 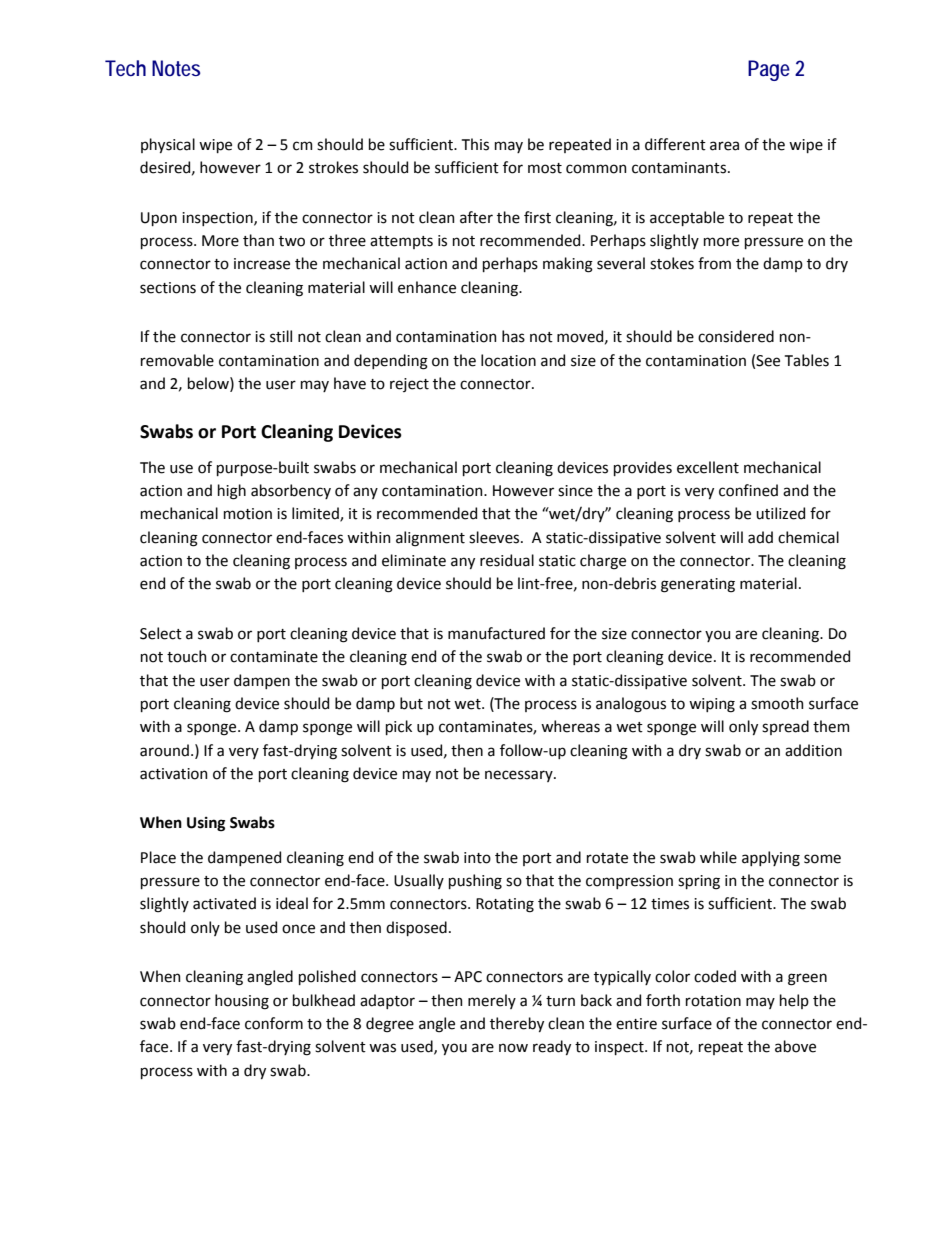 What do you see at coordinates (248, 514) in the screenshot?
I see `motion` at bounding box center [248, 514].
